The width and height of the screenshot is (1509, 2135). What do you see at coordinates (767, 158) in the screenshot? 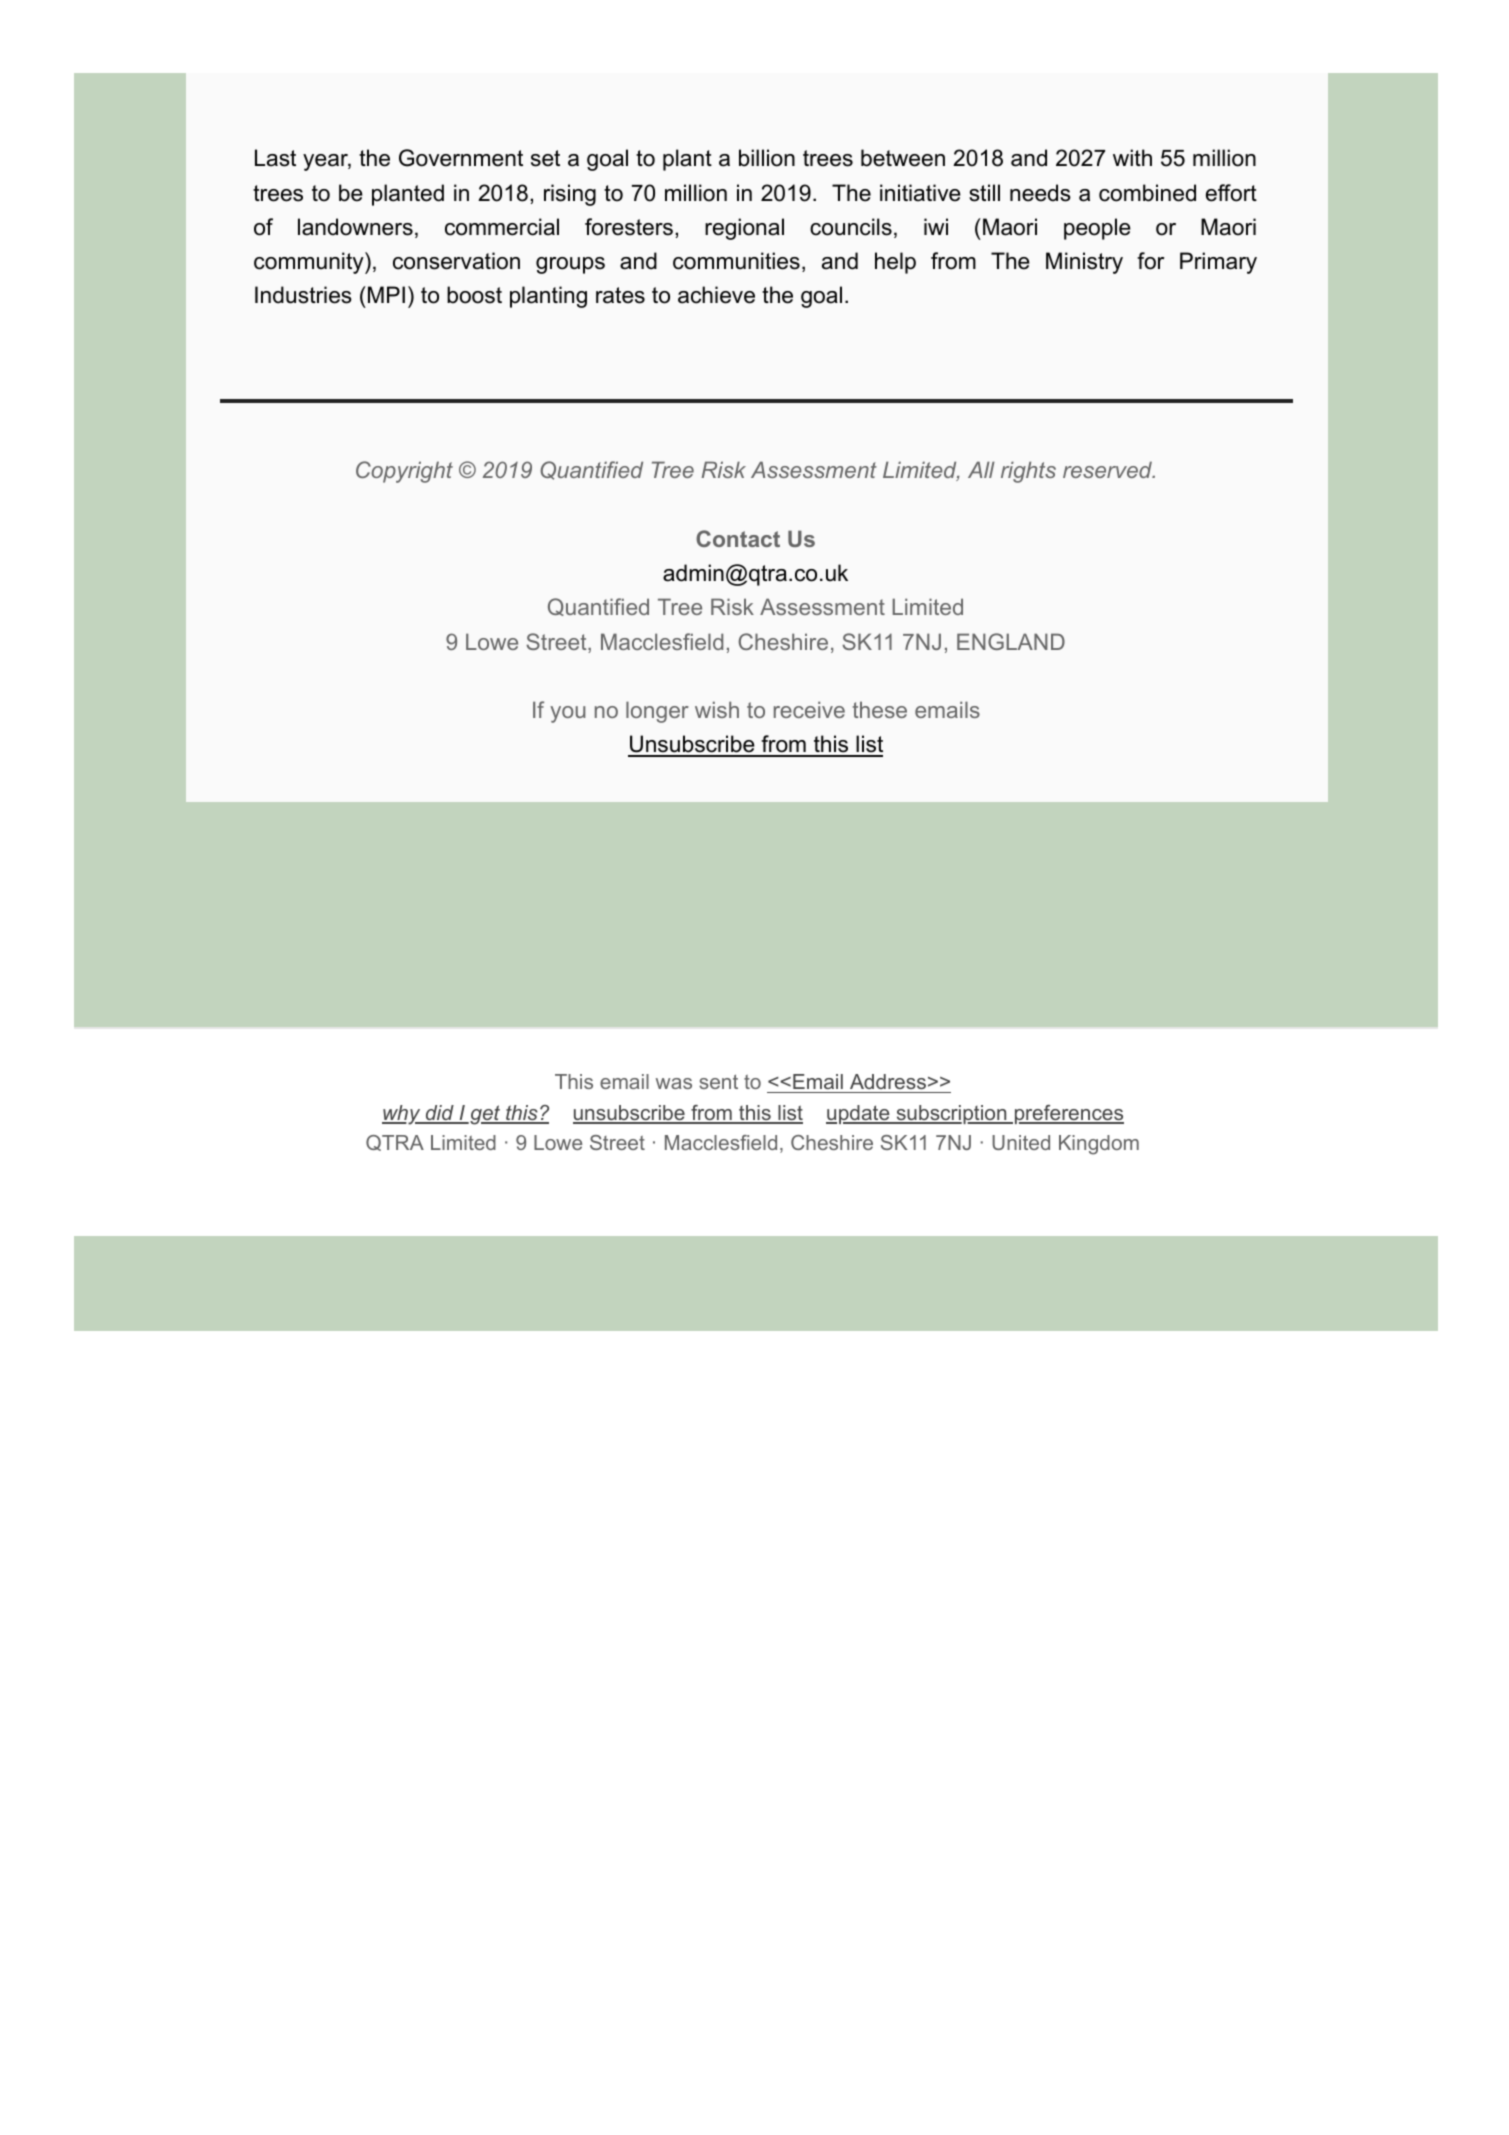
I see `billion` at bounding box center [767, 158].
